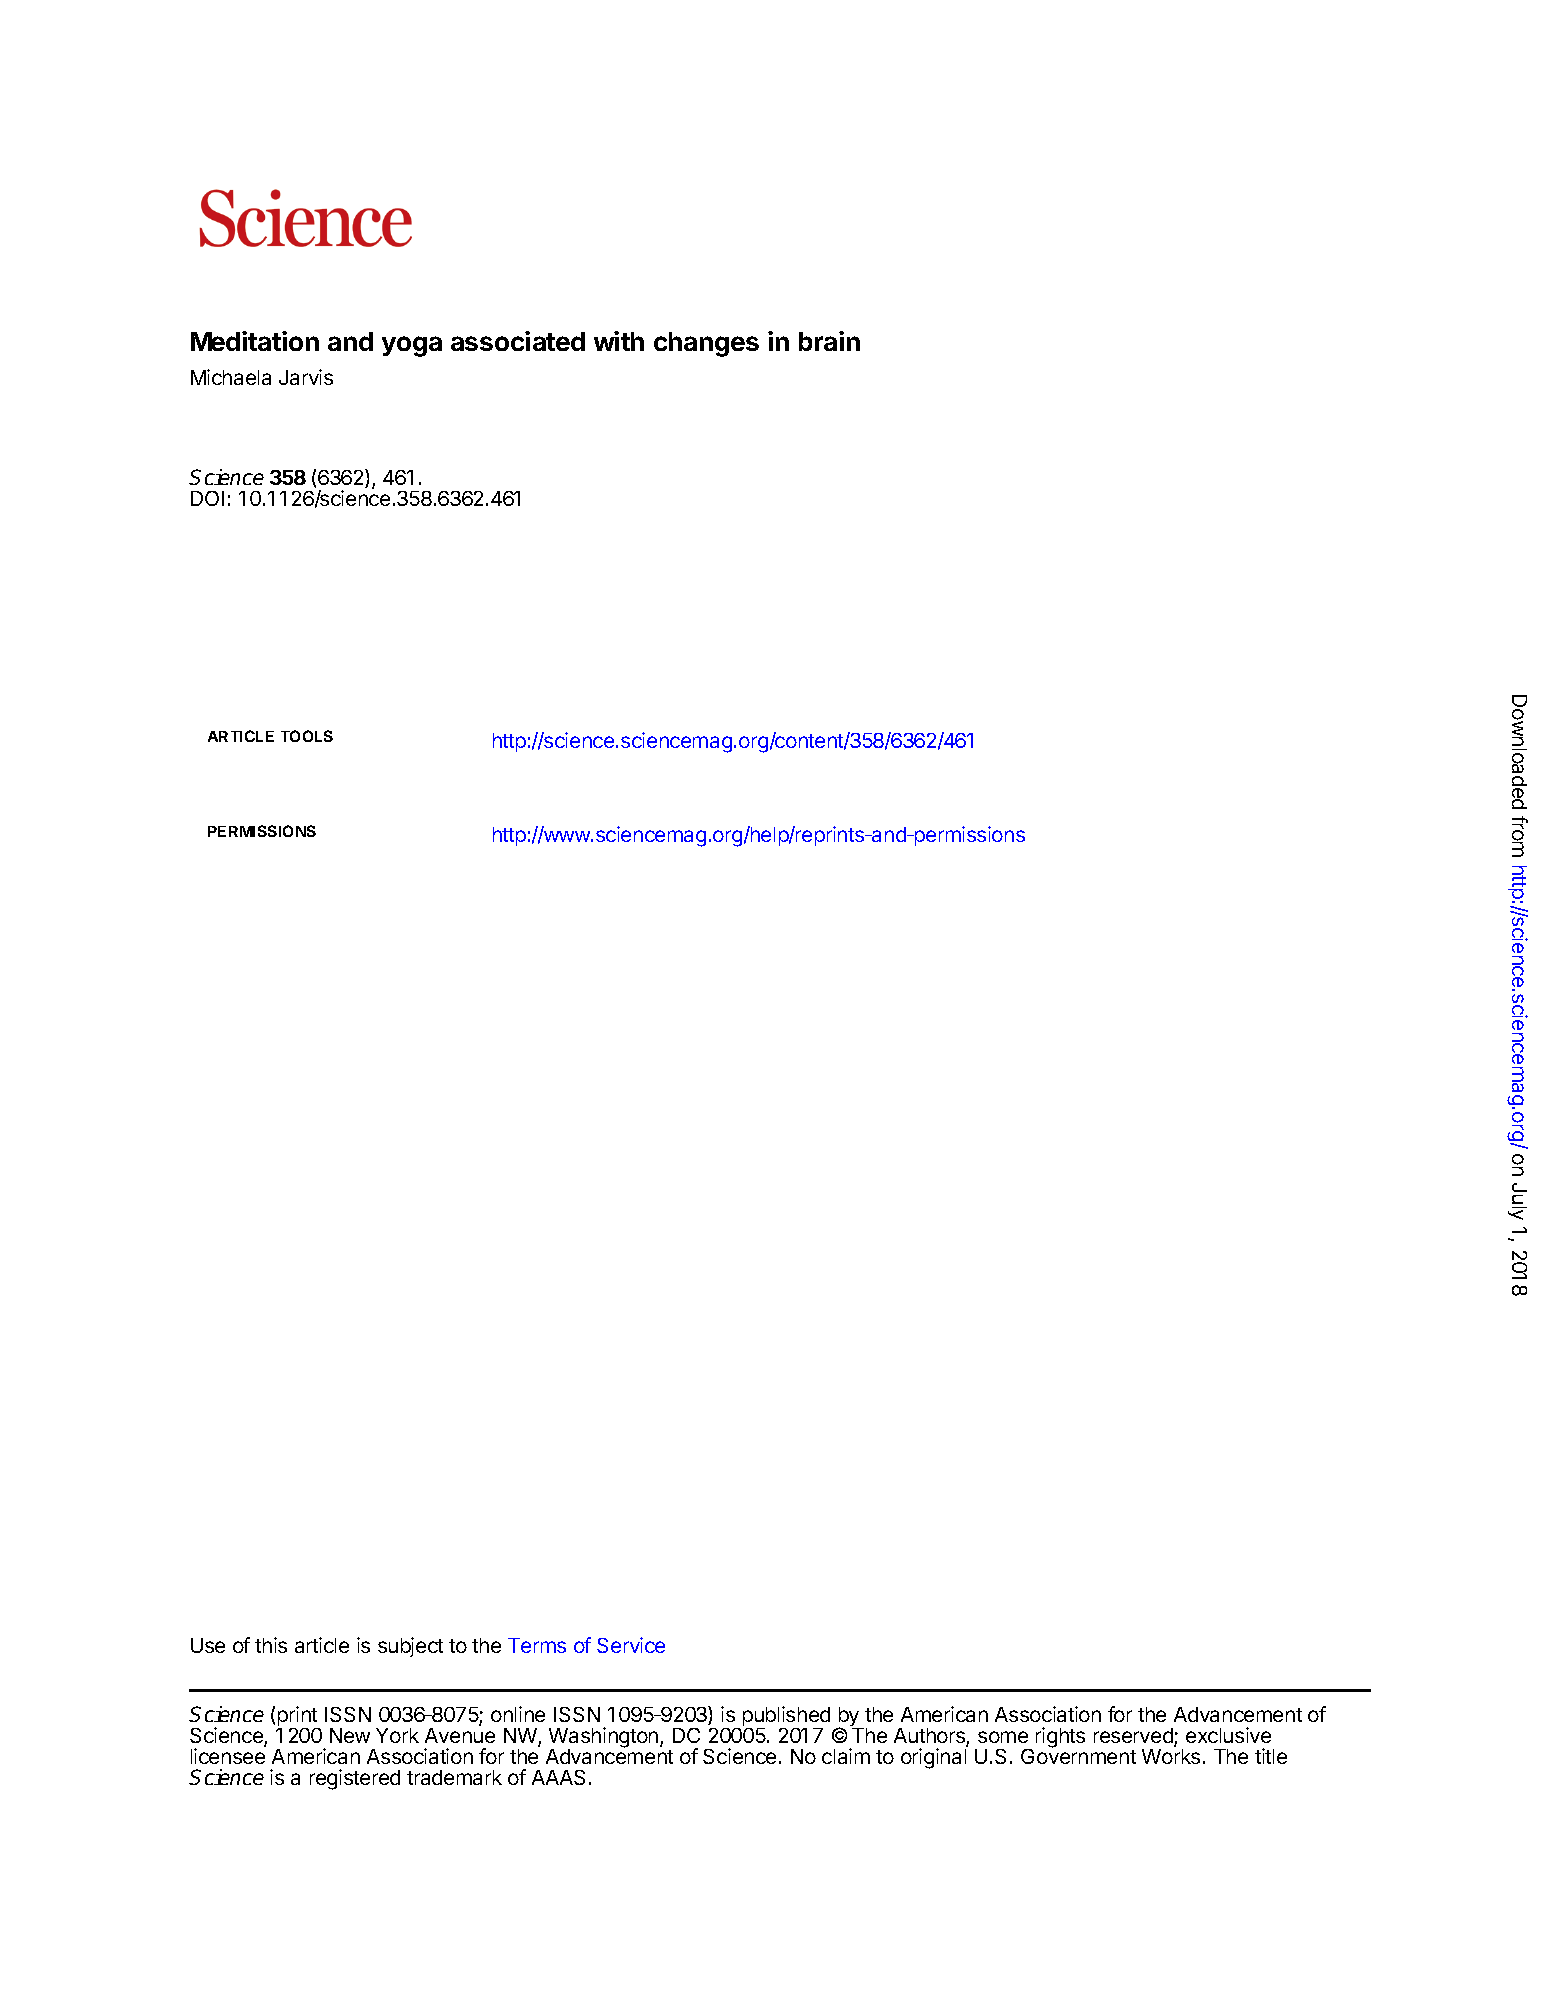 This image has width=1560, height=1990. Describe the element at coordinates (307, 736) in the image. I see `TOOLS` at that location.
